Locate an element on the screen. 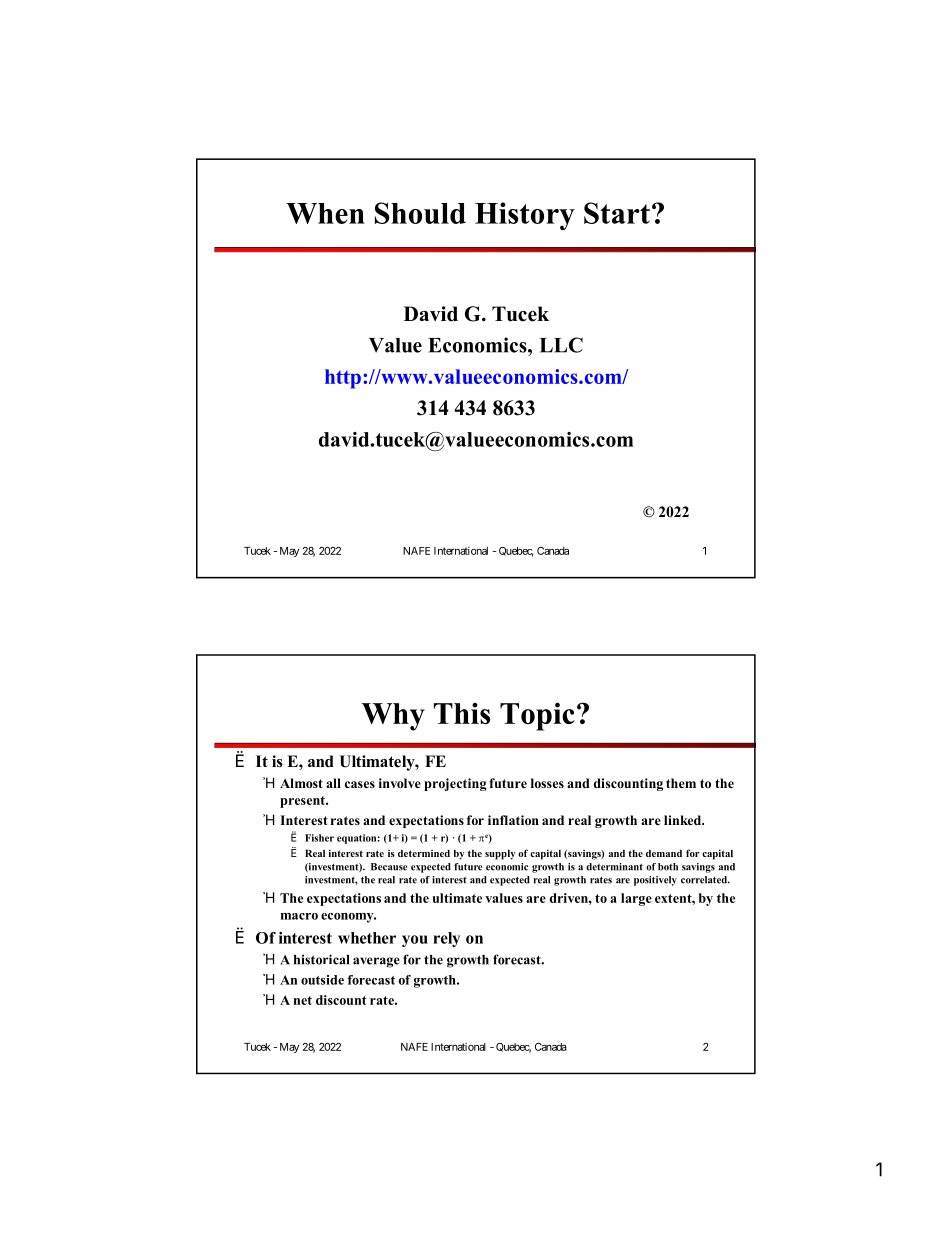 This screenshot has height=1233, width=952. Start is located at coordinates (617, 213).
